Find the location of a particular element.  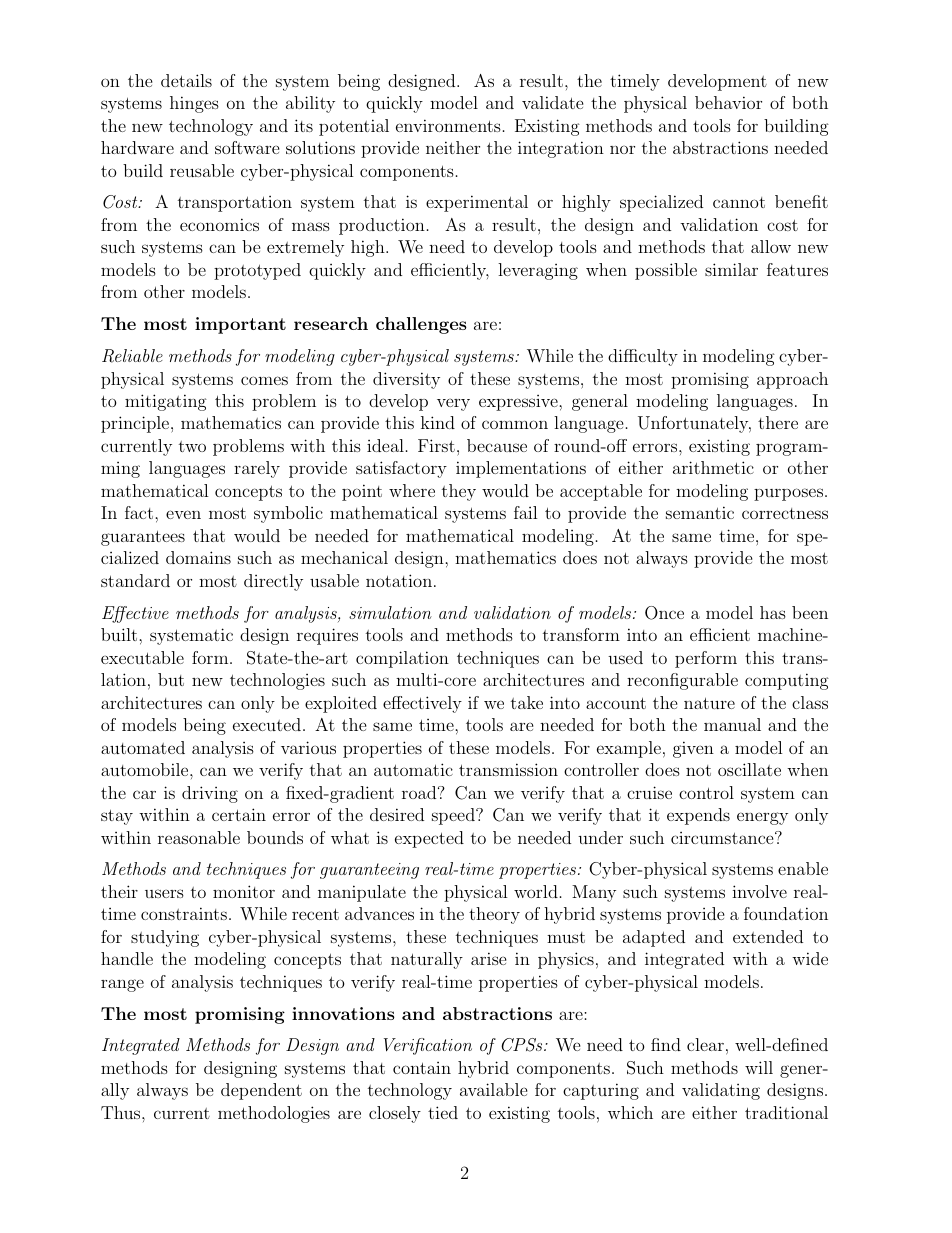

take is located at coordinates (527, 702).
